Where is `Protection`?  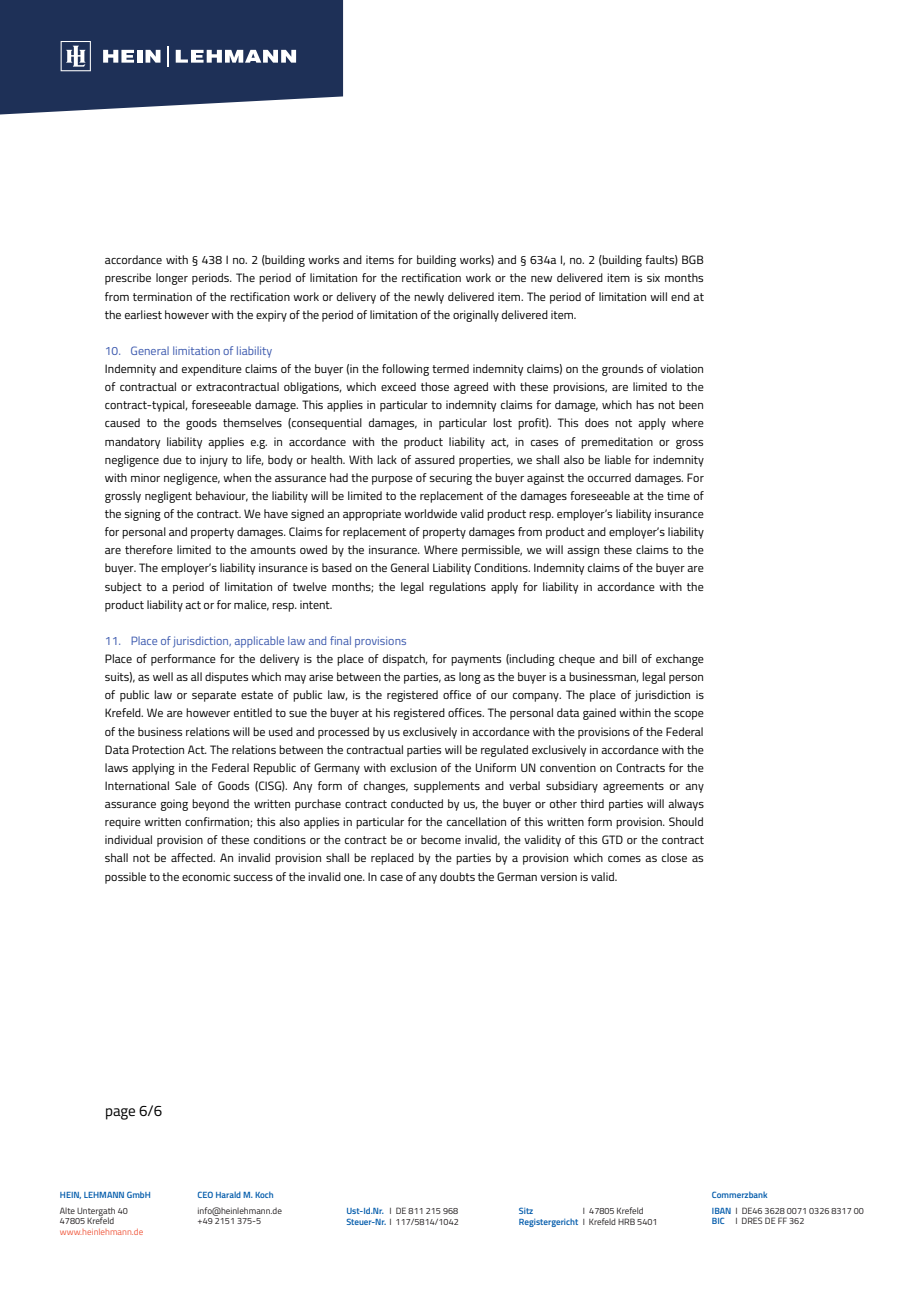 Protection is located at coordinates (158, 749).
